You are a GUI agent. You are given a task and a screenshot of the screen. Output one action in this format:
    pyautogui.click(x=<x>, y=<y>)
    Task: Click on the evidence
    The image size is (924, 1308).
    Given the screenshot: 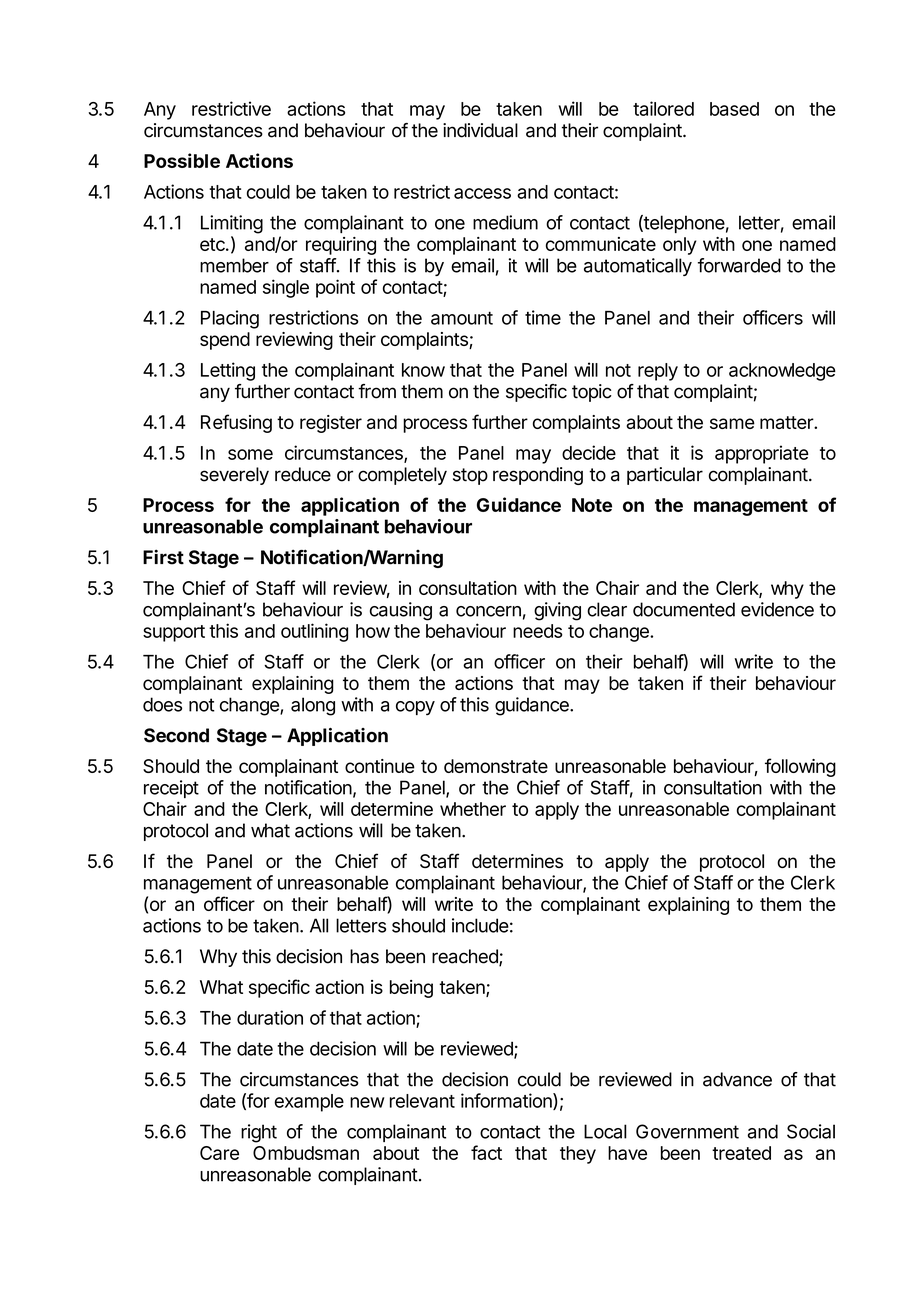 What is the action you would take?
    pyautogui.click(x=777, y=609)
